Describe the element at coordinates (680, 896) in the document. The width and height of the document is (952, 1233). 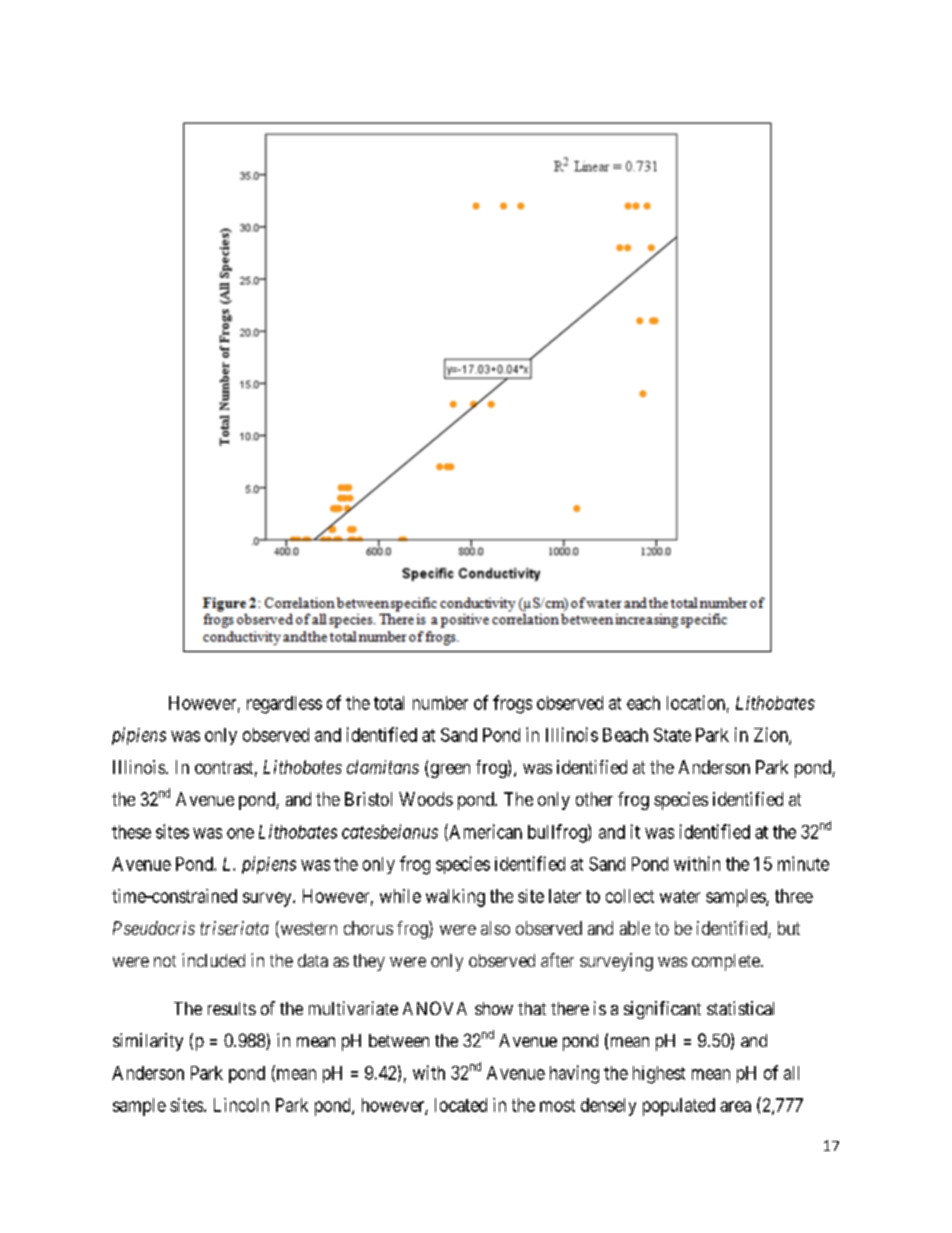
I see `water` at that location.
